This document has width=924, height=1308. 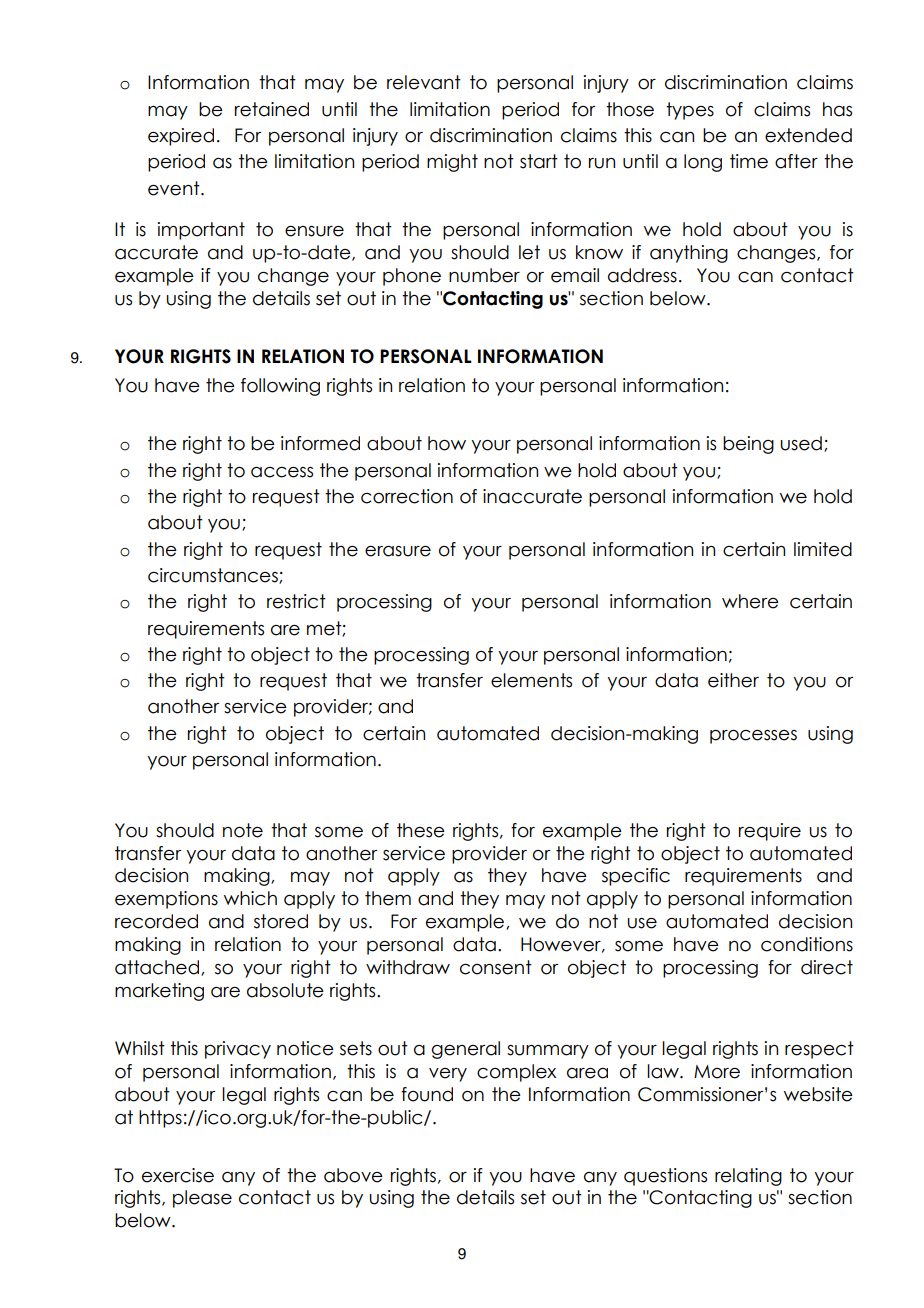 What do you see at coordinates (214, 576) in the document?
I see `circumstances` at bounding box center [214, 576].
